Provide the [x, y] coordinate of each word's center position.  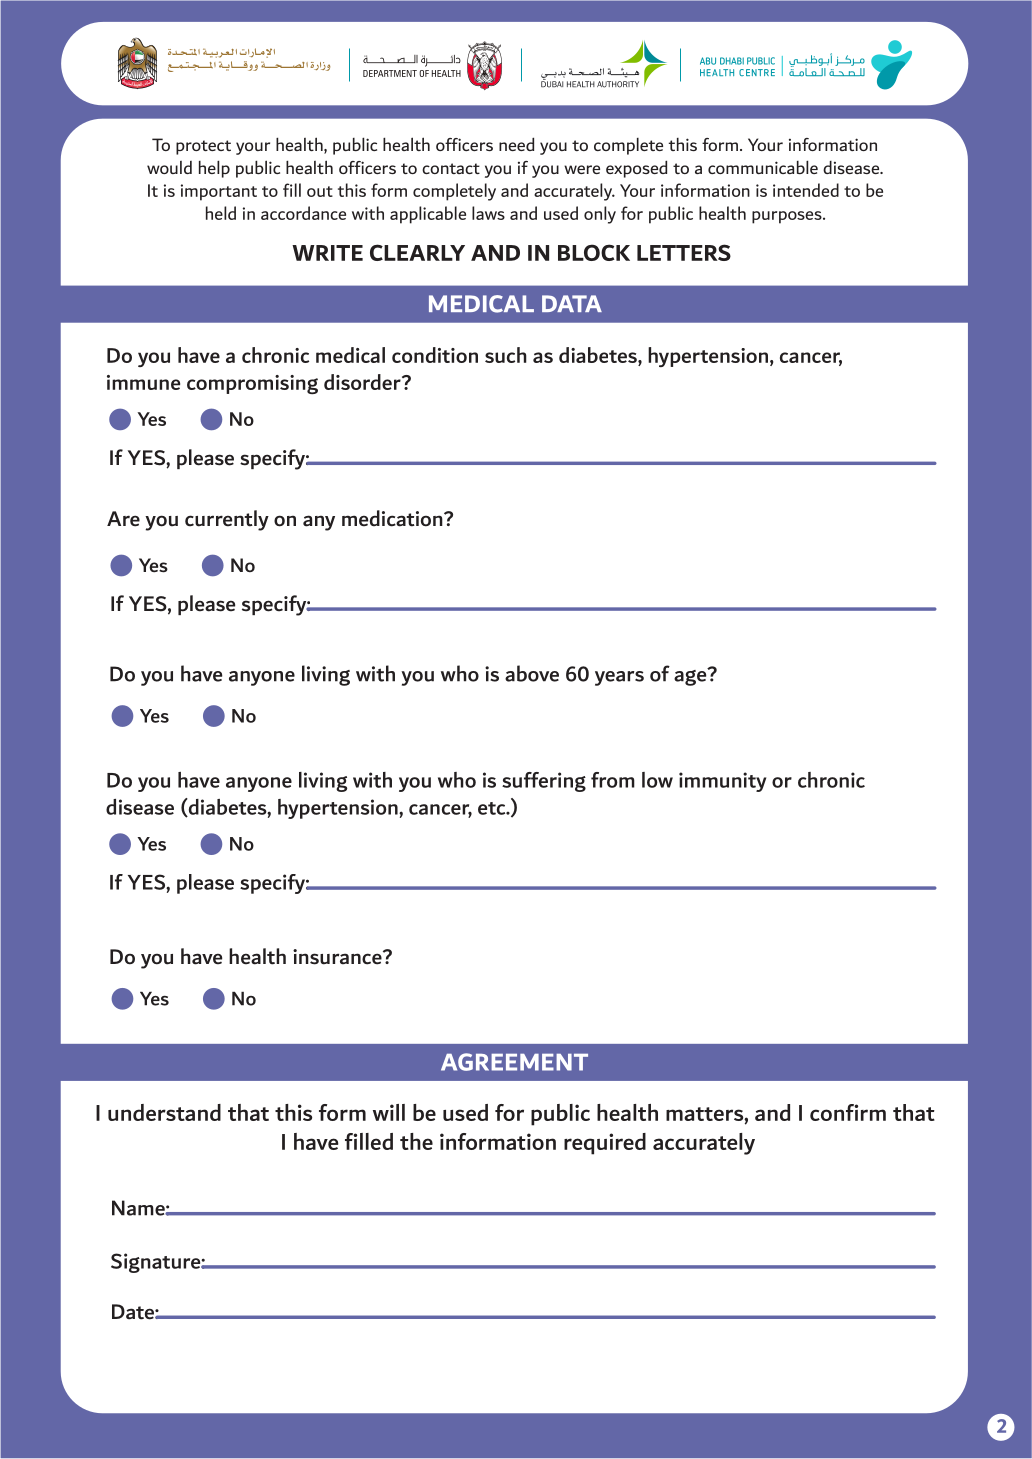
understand [164, 1112]
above [532, 673]
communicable [763, 167]
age [691, 676]
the [416, 1141]
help [214, 169]
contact [451, 168]
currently [227, 520]
